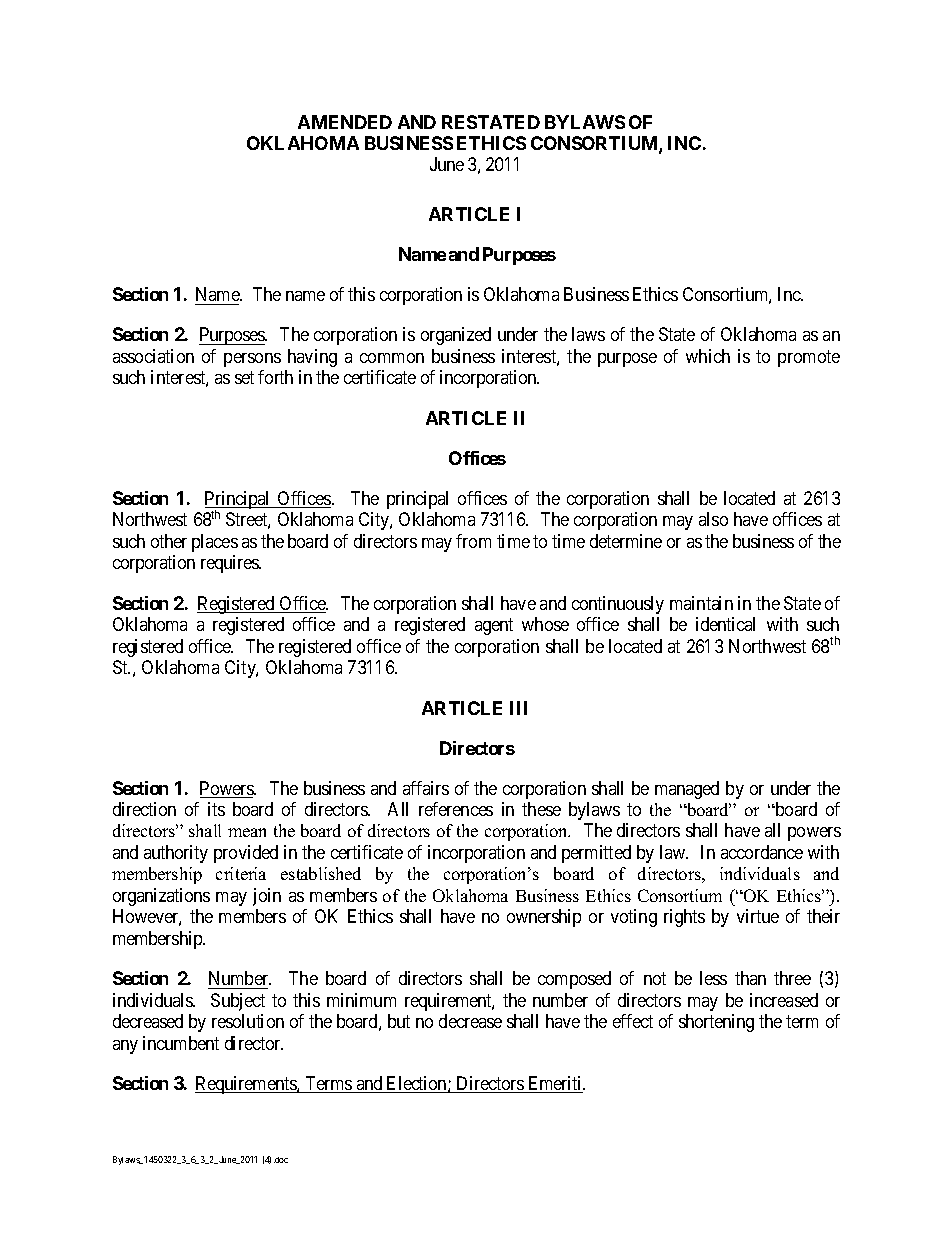 Image resolution: width=952 pixels, height=1233 pixels. What do you see at coordinates (399, 1021) in the page?
I see `but` at bounding box center [399, 1021].
